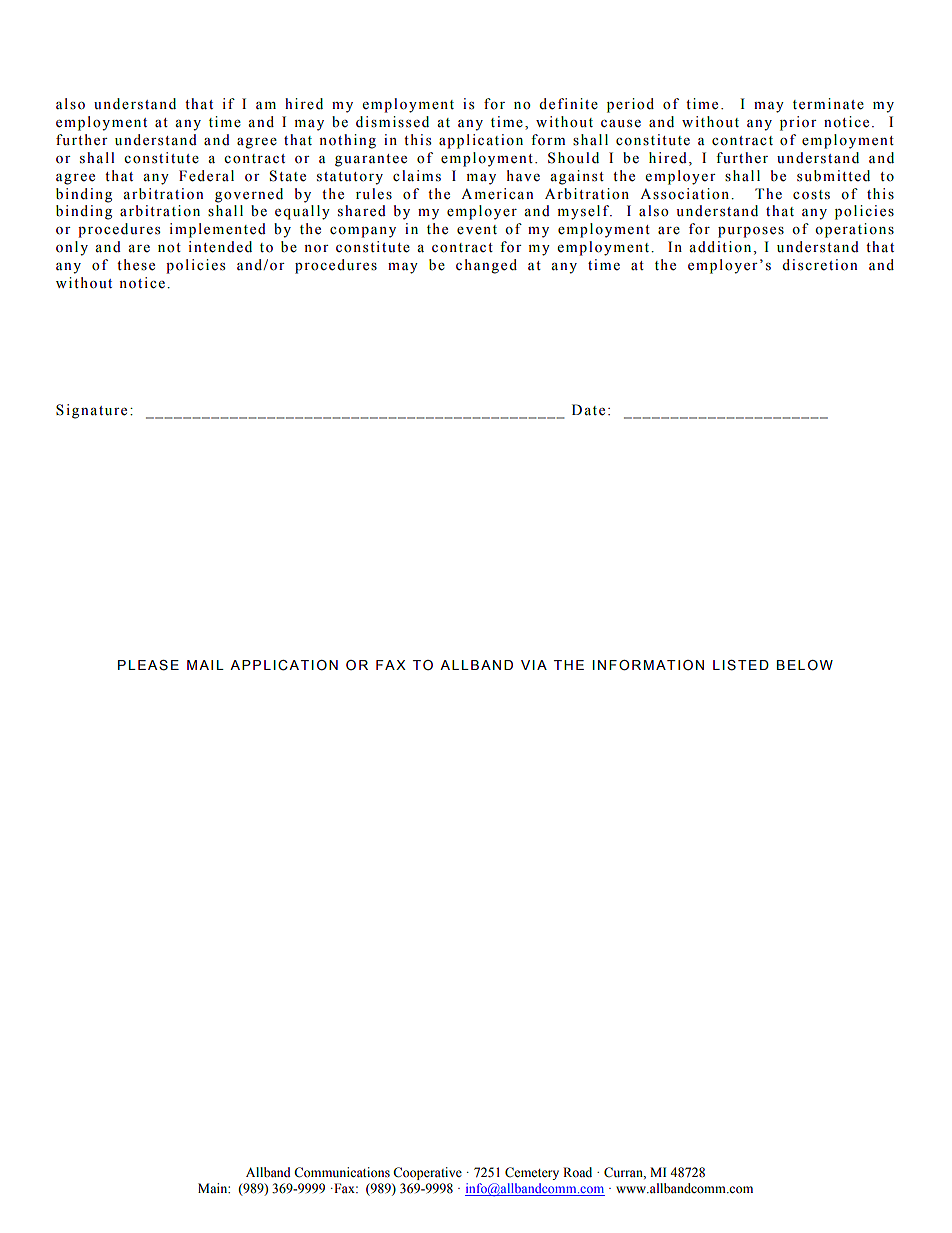  Describe the element at coordinates (741, 665) in the page. I see `LISTED` at that location.
